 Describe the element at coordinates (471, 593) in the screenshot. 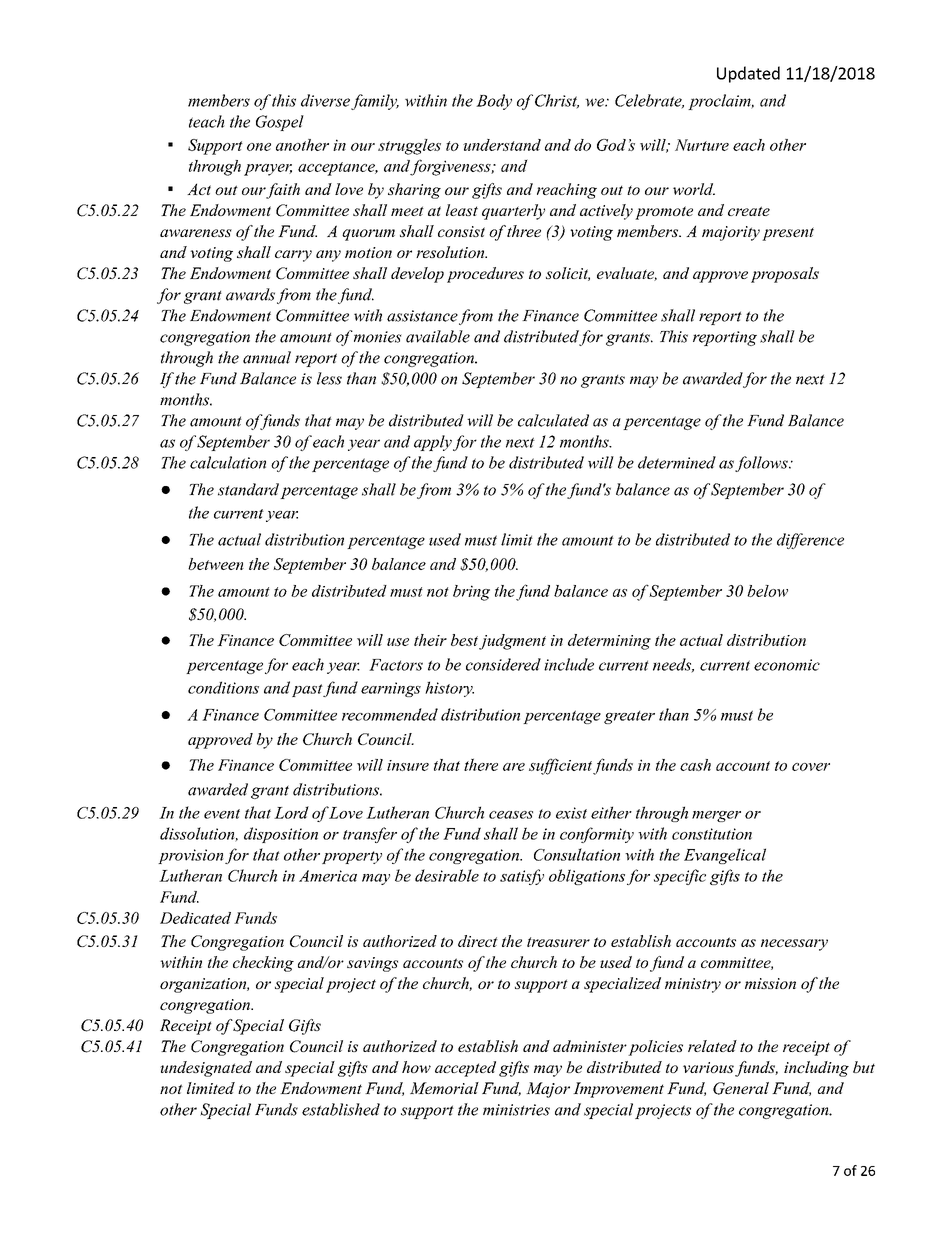

I see `bring` at that location.
